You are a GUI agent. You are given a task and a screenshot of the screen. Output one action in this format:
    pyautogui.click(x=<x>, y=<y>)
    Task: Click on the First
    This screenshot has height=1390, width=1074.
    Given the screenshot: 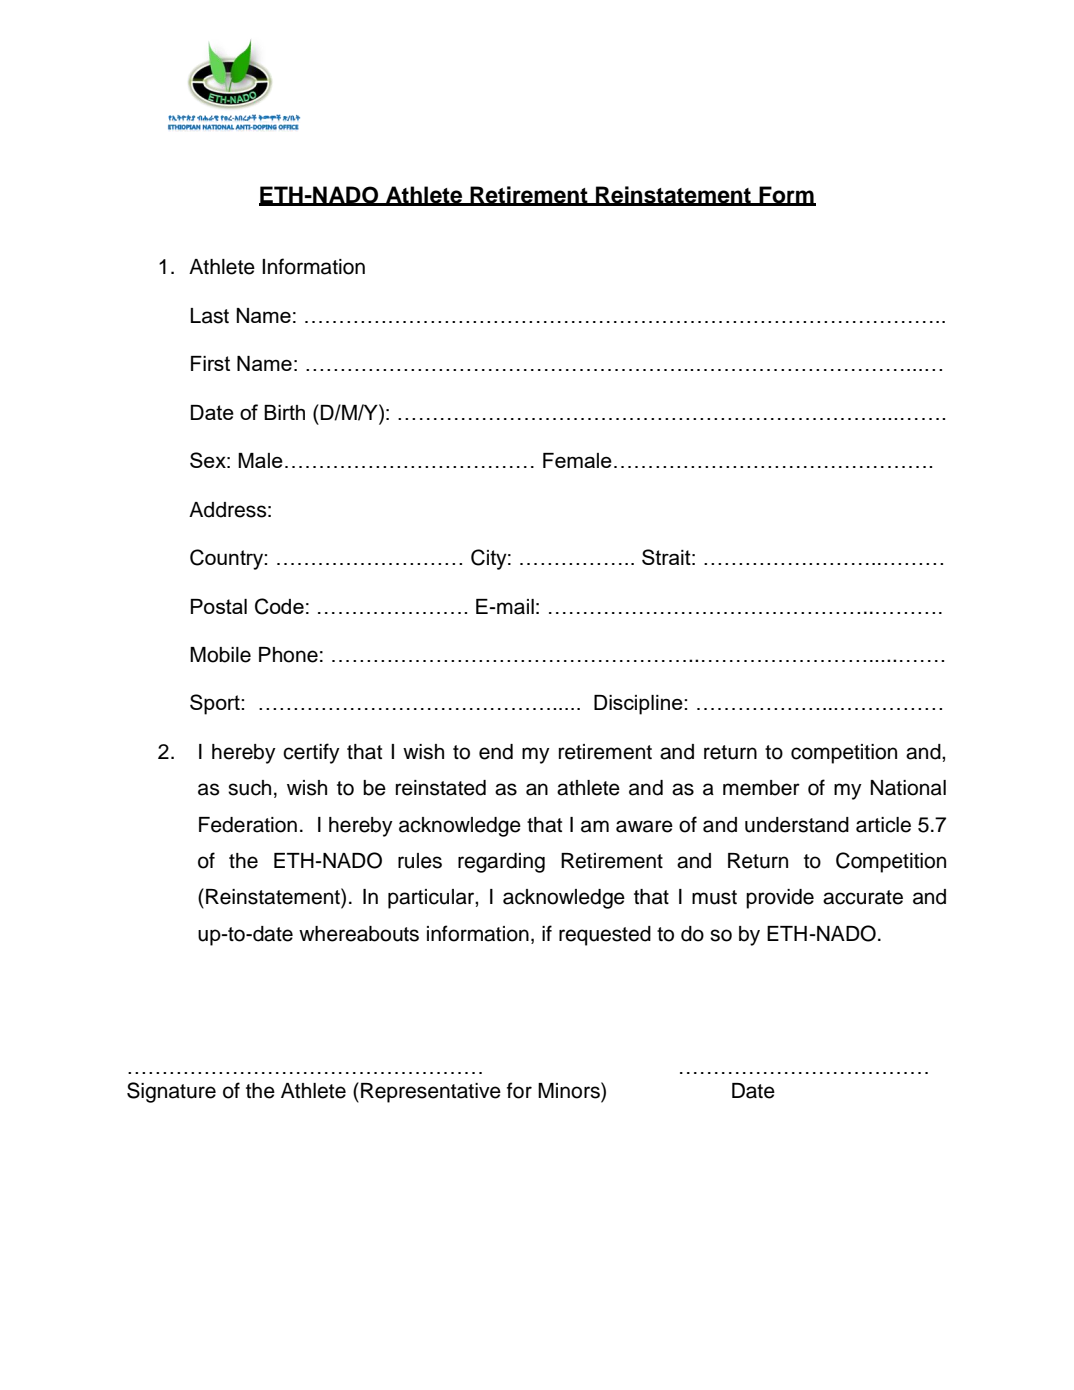 What is the action you would take?
    pyautogui.click(x=210, y=363)
